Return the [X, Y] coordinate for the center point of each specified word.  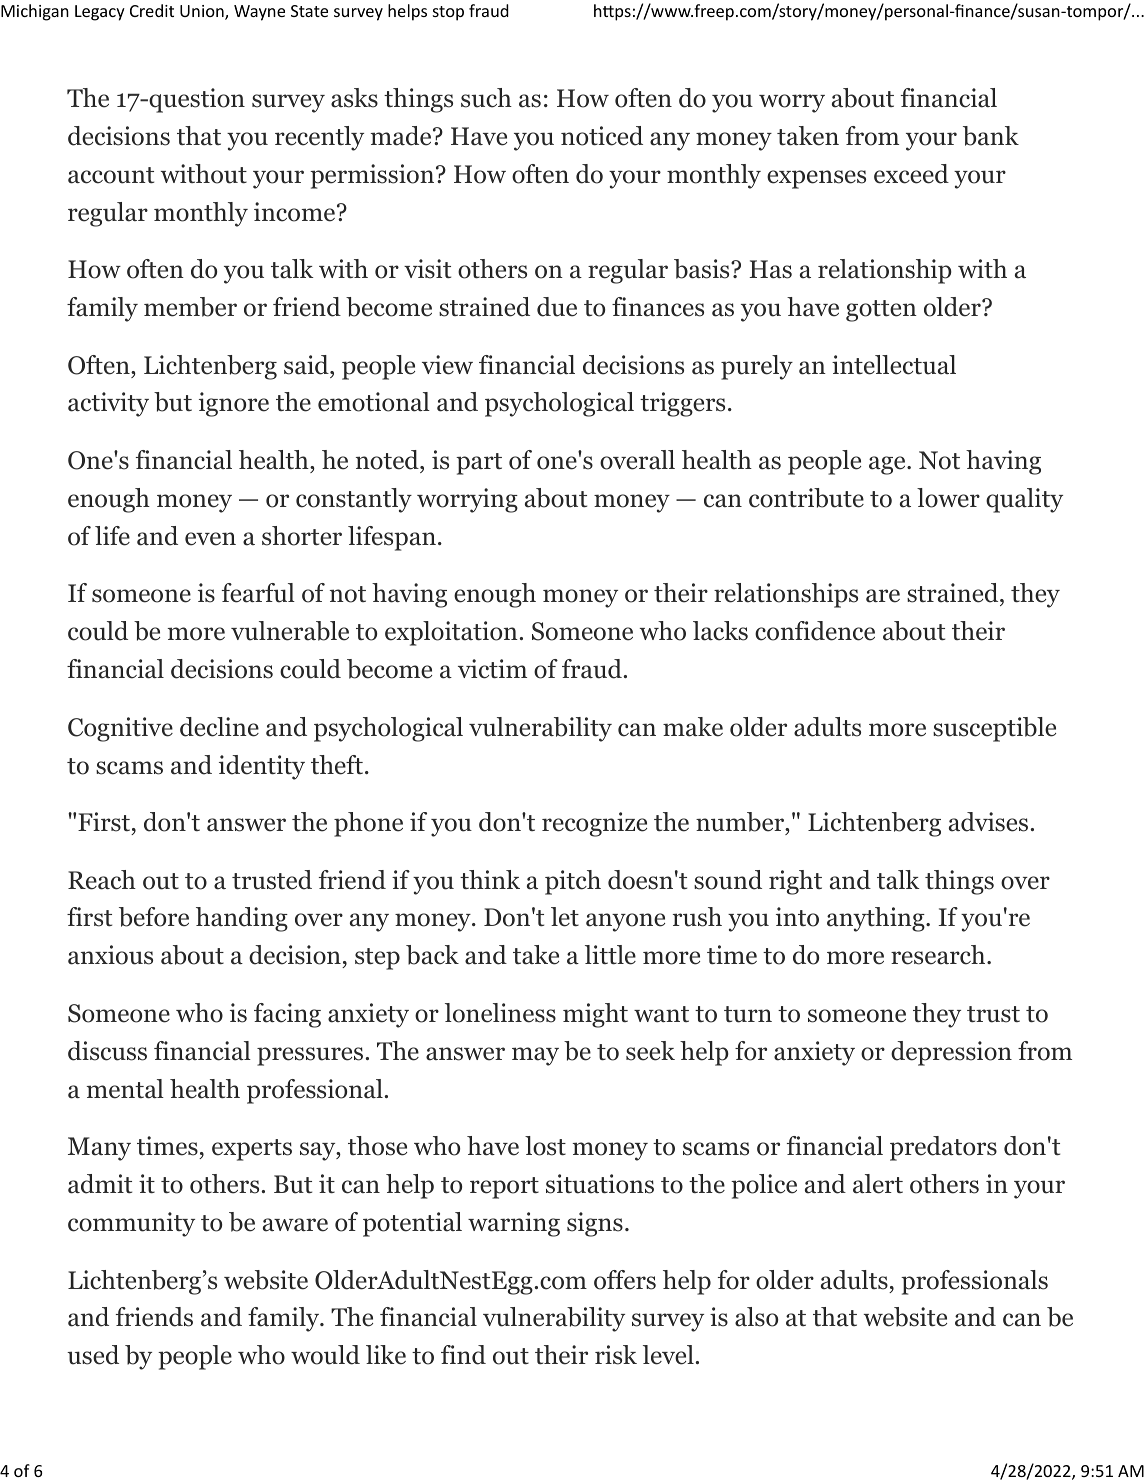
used [93, 1355]
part [479, 464]
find [463, 1355]
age [887, 465]
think [490, 879]
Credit [152, 10]
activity [108, 404]
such [486, 98]
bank [991, 136]
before [154, 917]
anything [876, 919]
